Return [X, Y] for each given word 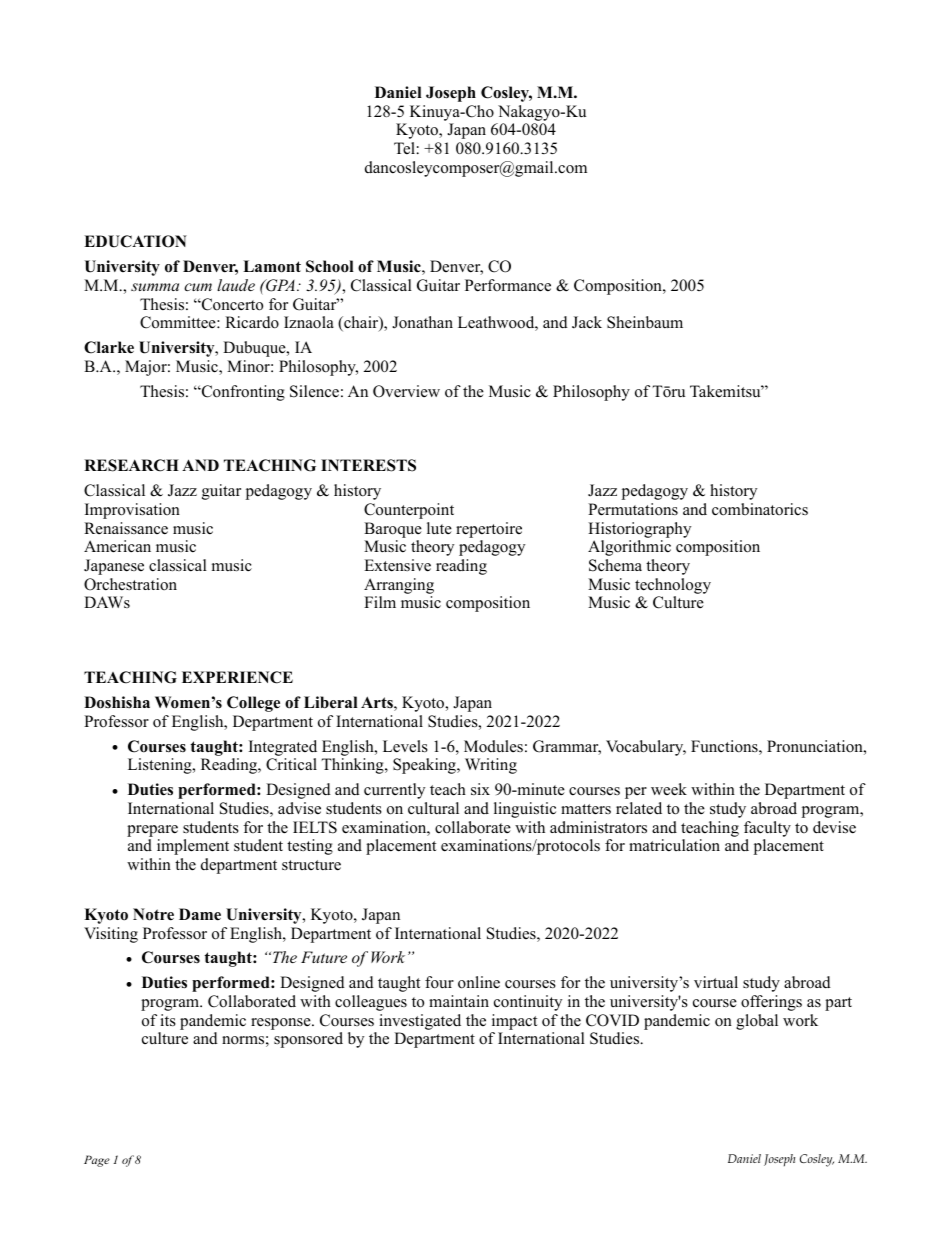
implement [193, 847]
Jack [587, 322]
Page [97, 1161]
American [117, 546]
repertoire [489, 530]
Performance [508, 285]
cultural [433, 808]
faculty [767, 829]
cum [198, 287]
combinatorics [760, 509]
